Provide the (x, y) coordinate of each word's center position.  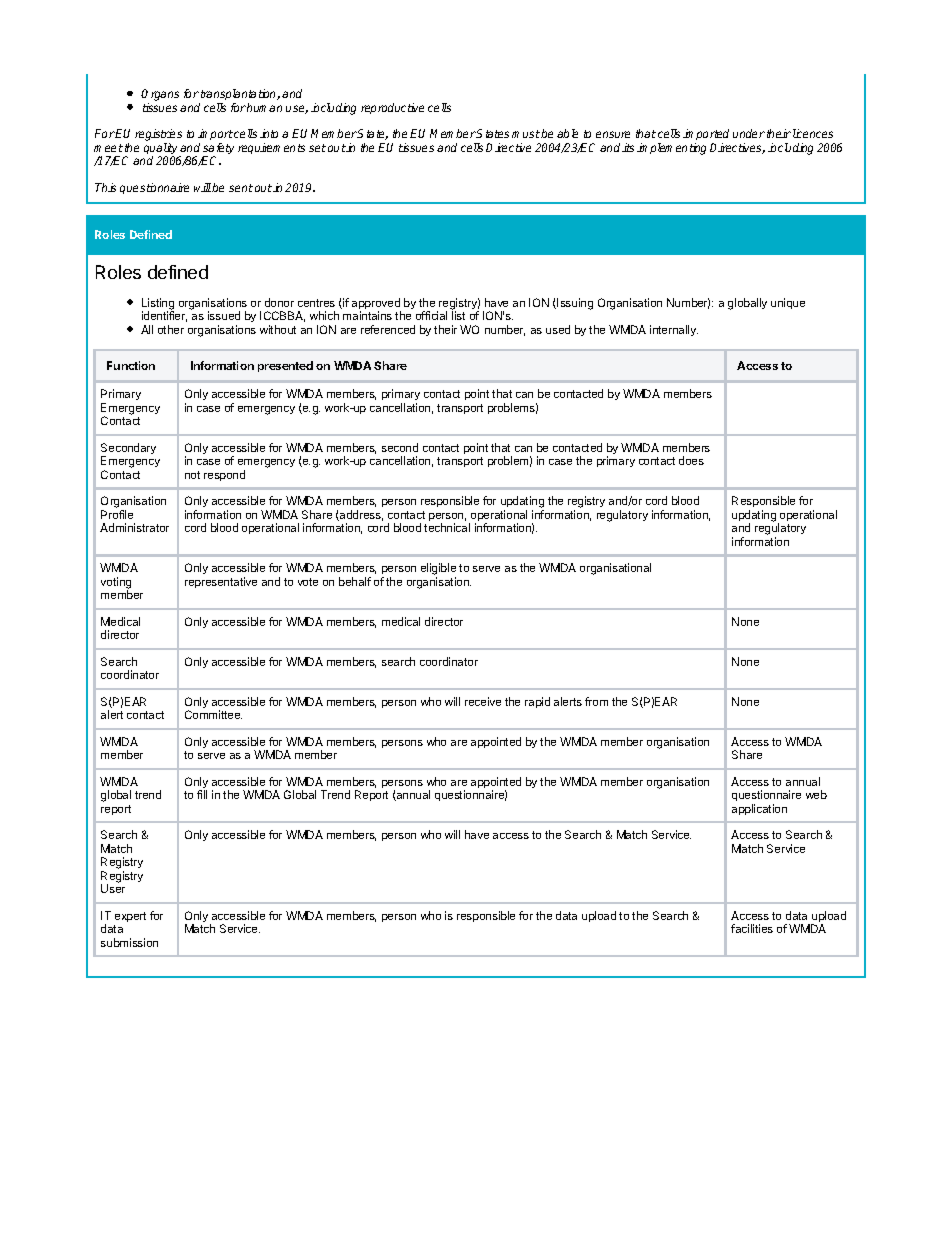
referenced (388, 329)
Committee (213, 714)
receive (483, 701)
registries (158, 136)
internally (674, 330)
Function (131, 365)
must (526, 134)
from (596, 701)
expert (130, 917)
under (749, 133)
